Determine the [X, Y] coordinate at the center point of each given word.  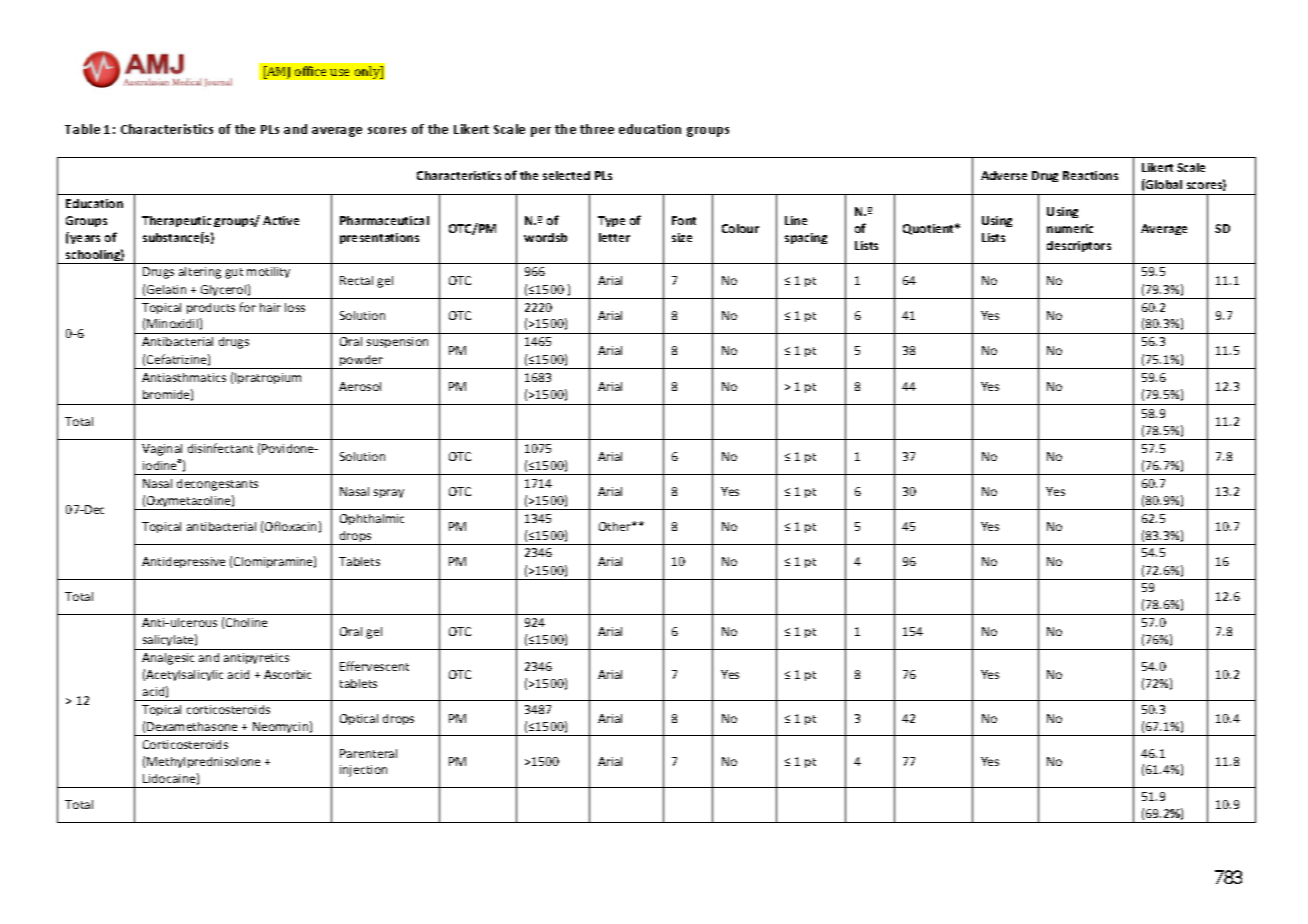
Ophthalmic [372, 519]
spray [389, 493]
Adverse [1004, 175]
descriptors [1079, 246]
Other [616, 526]
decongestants [217, 485]
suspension [397, 342]
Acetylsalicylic [184, 675]
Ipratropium [268, 378]
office [310, 71]
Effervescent [374, 666]
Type [611, 221]
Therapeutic [176, 221]
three [597, 129]
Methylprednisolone [203, 762]
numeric [1070, 228]
